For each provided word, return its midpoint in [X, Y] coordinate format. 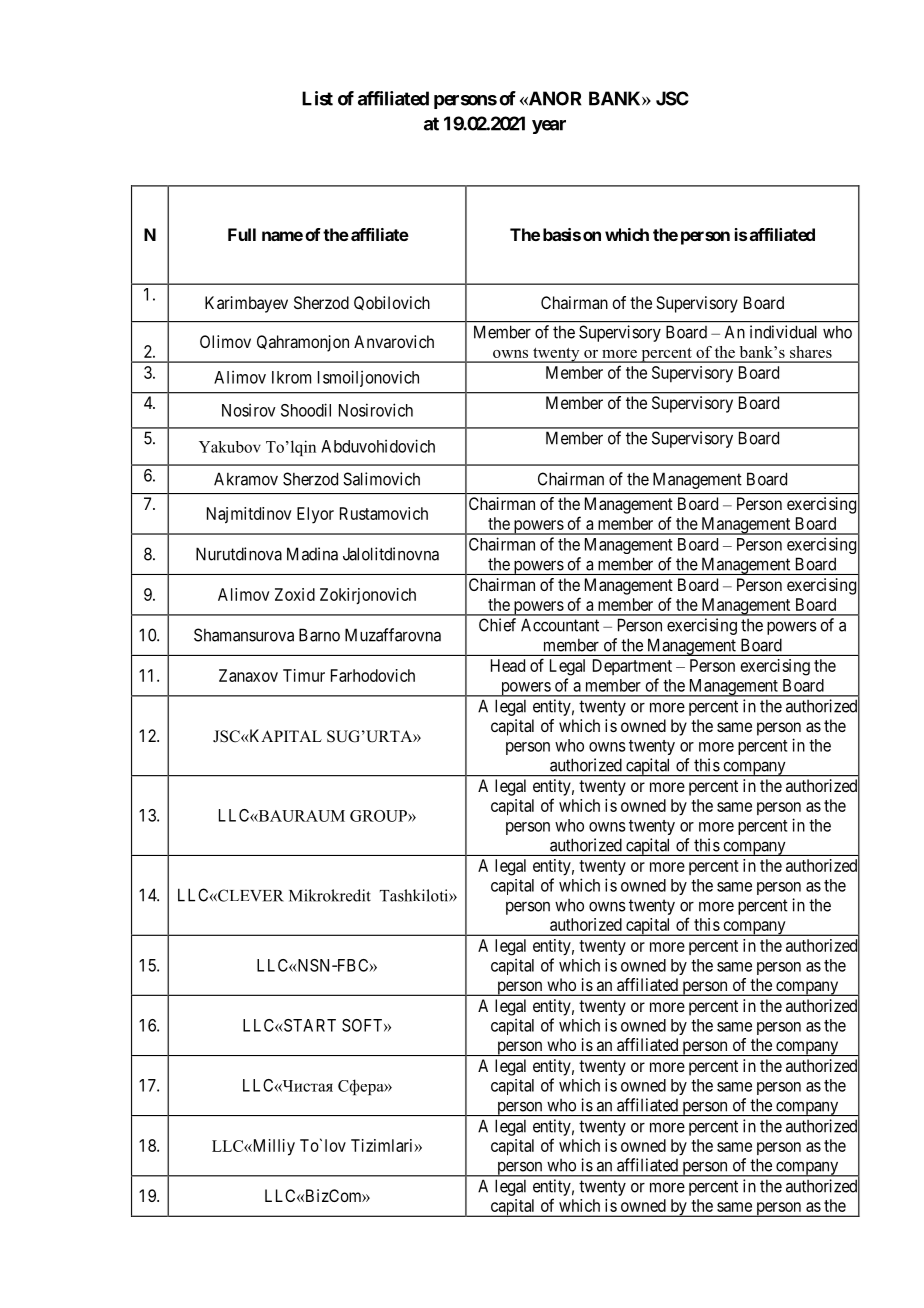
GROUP [379, 816]
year [549, 127]
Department [632, 667]
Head [508, 665]
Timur [304, 675]
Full [242, 234]
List [317, 98]
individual [783, 332]
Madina [312, 554]
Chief [497, 625]
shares [811, 352]
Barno [319, 635]
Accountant [560, 625]
